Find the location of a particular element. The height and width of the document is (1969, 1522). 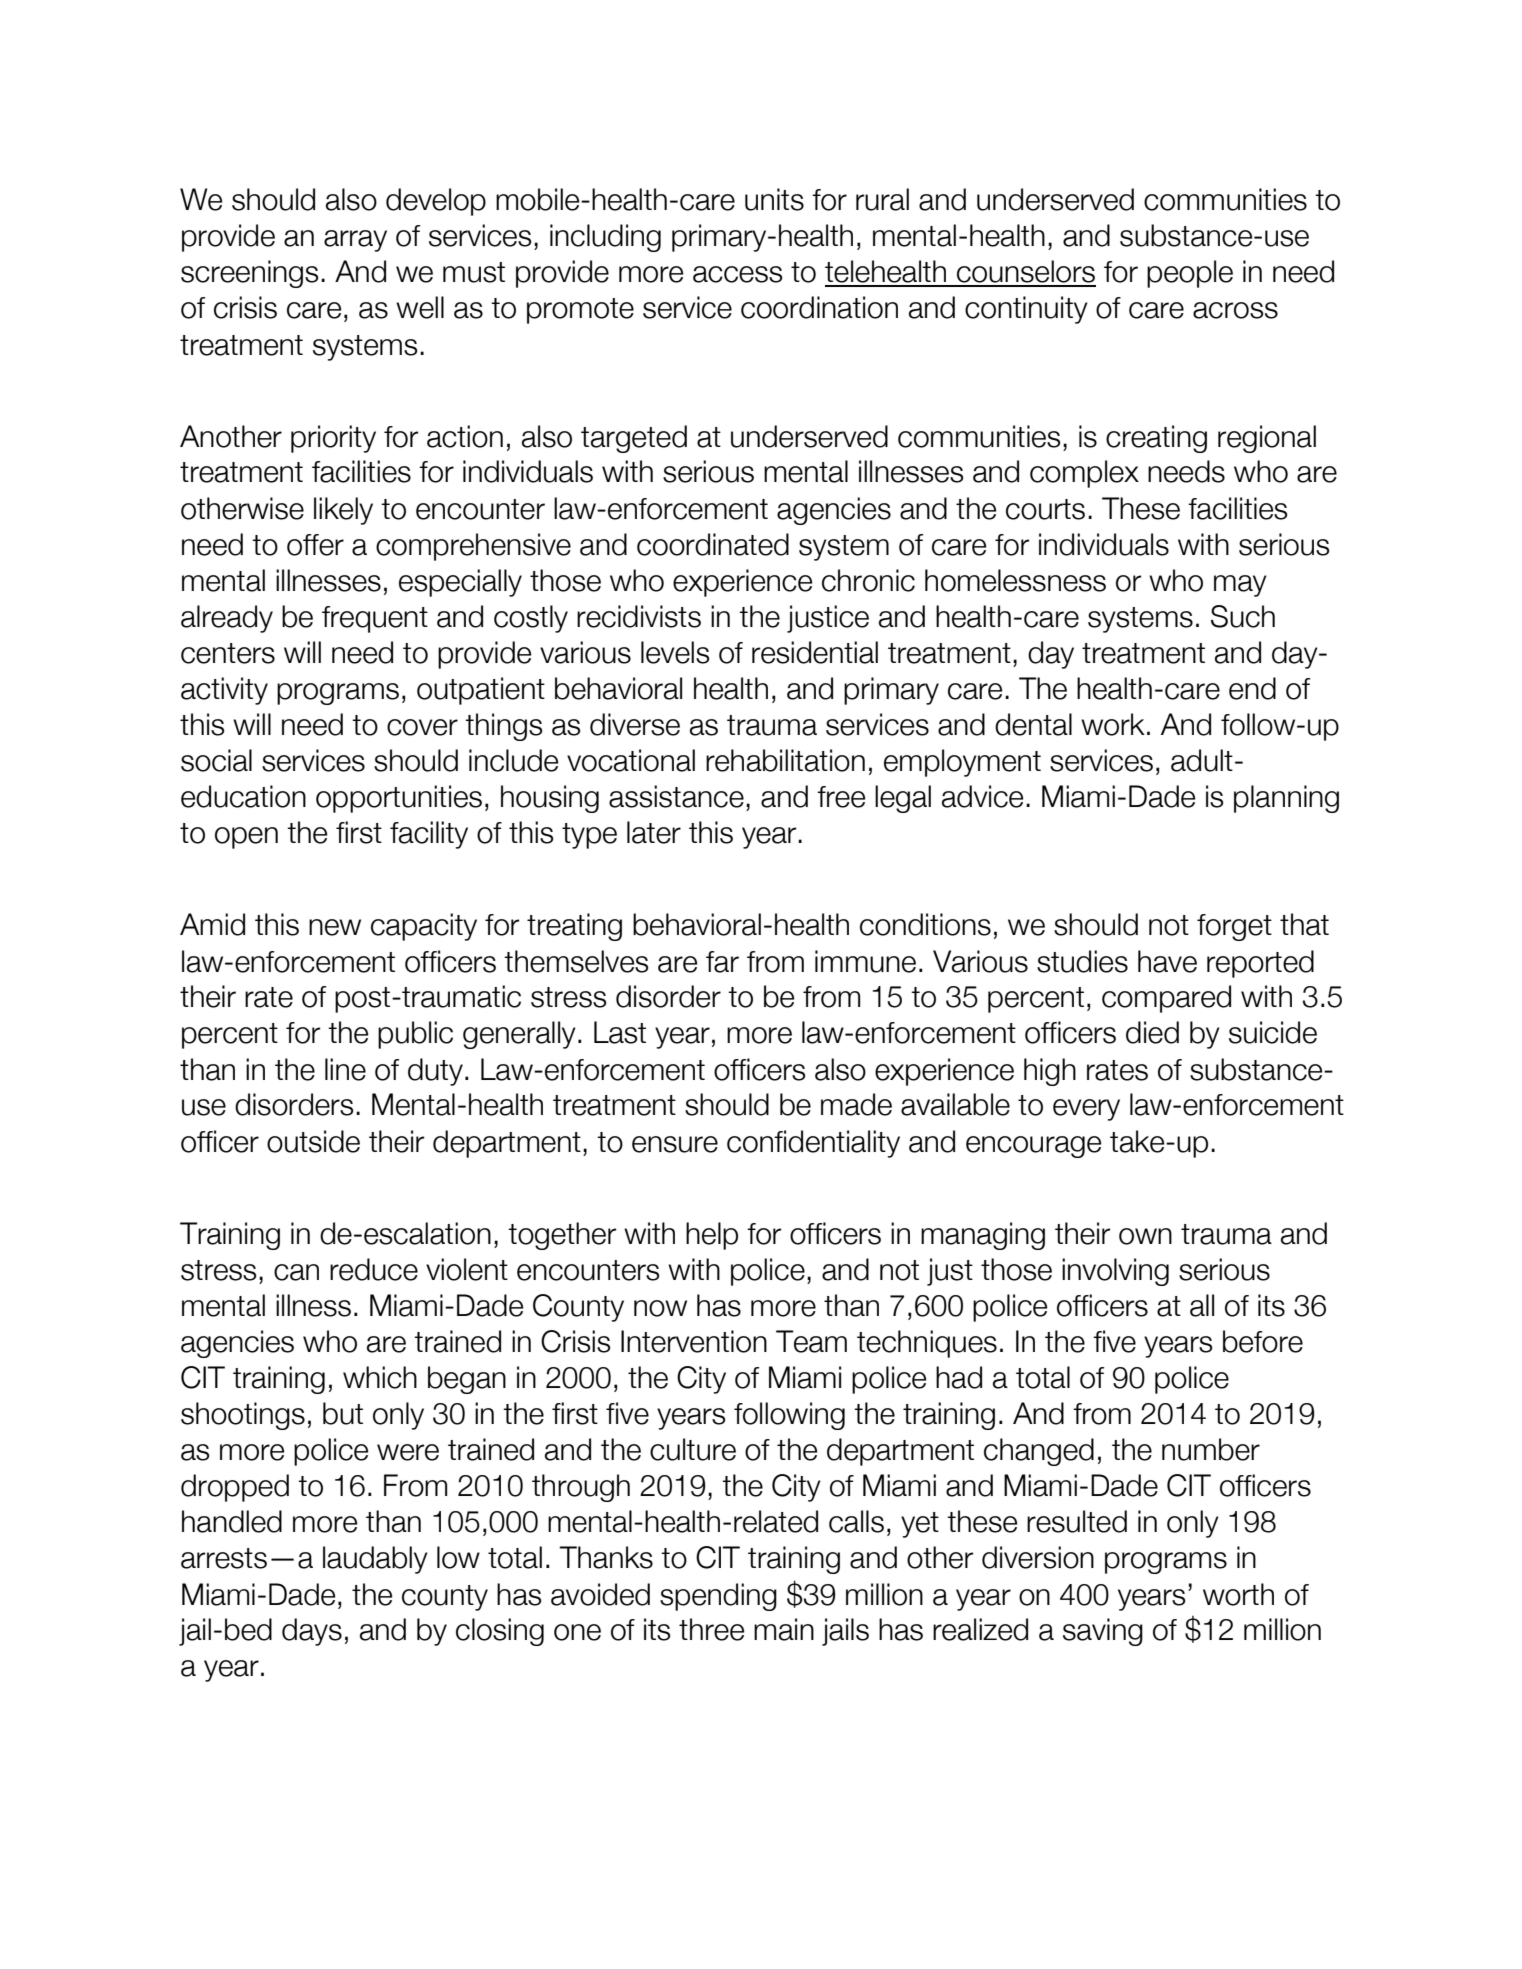

laudably is located at coordinates (375, 1560).
